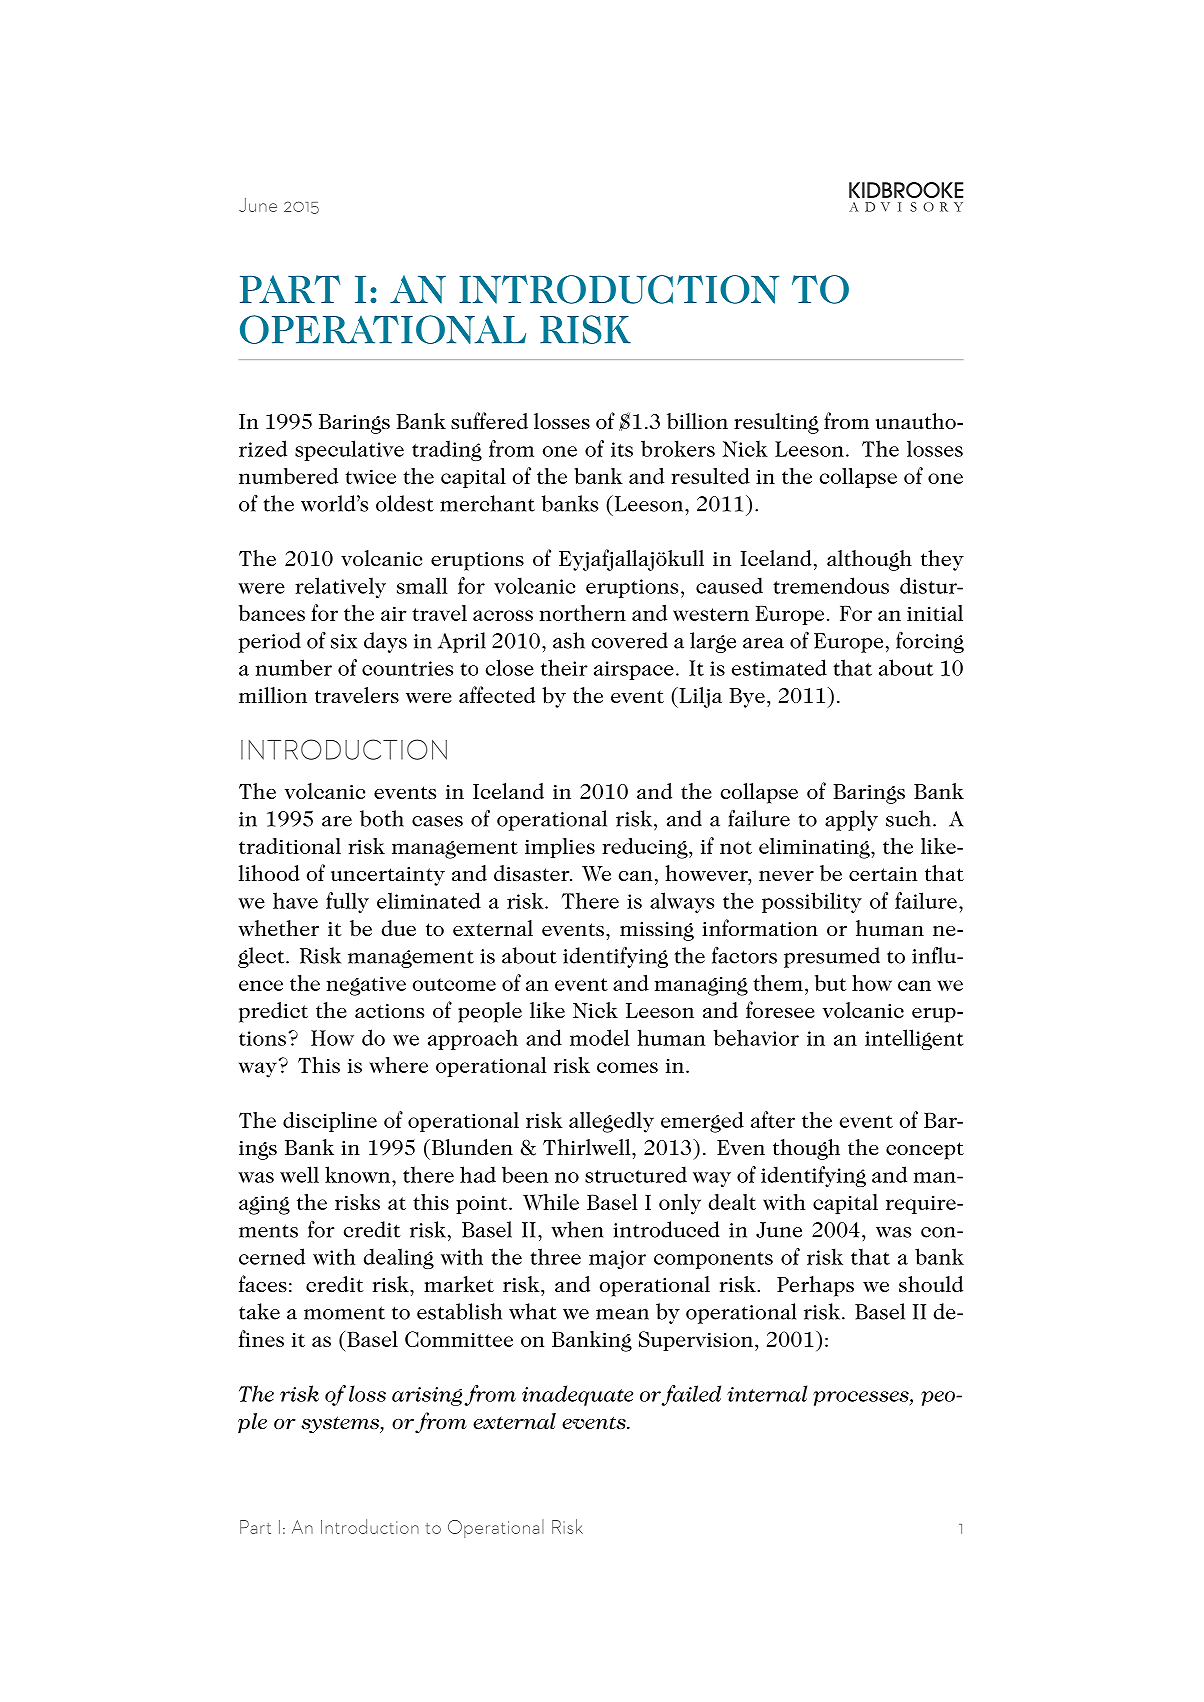 The width and height of the image is (1204, 1702). What do you see at coordinates (779, 667) in the image?
I see `estimated` at bounding box center [779, 667].
